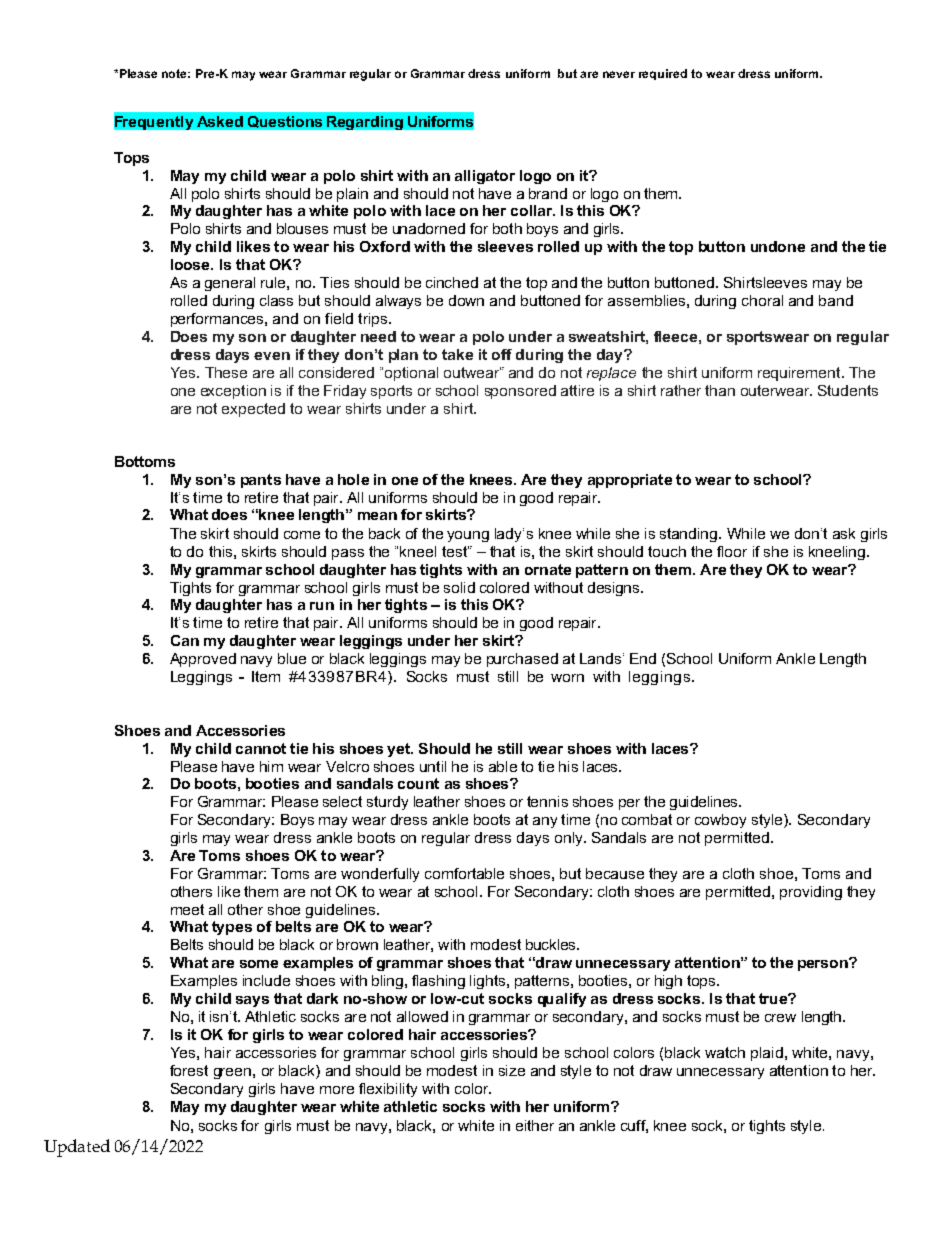 Image resolution: width=952 pixels, height=1233 pixels. What do you see at coordinates (663, 74) in the screenshot?
I see `required` at bounding box center [663, 74].
